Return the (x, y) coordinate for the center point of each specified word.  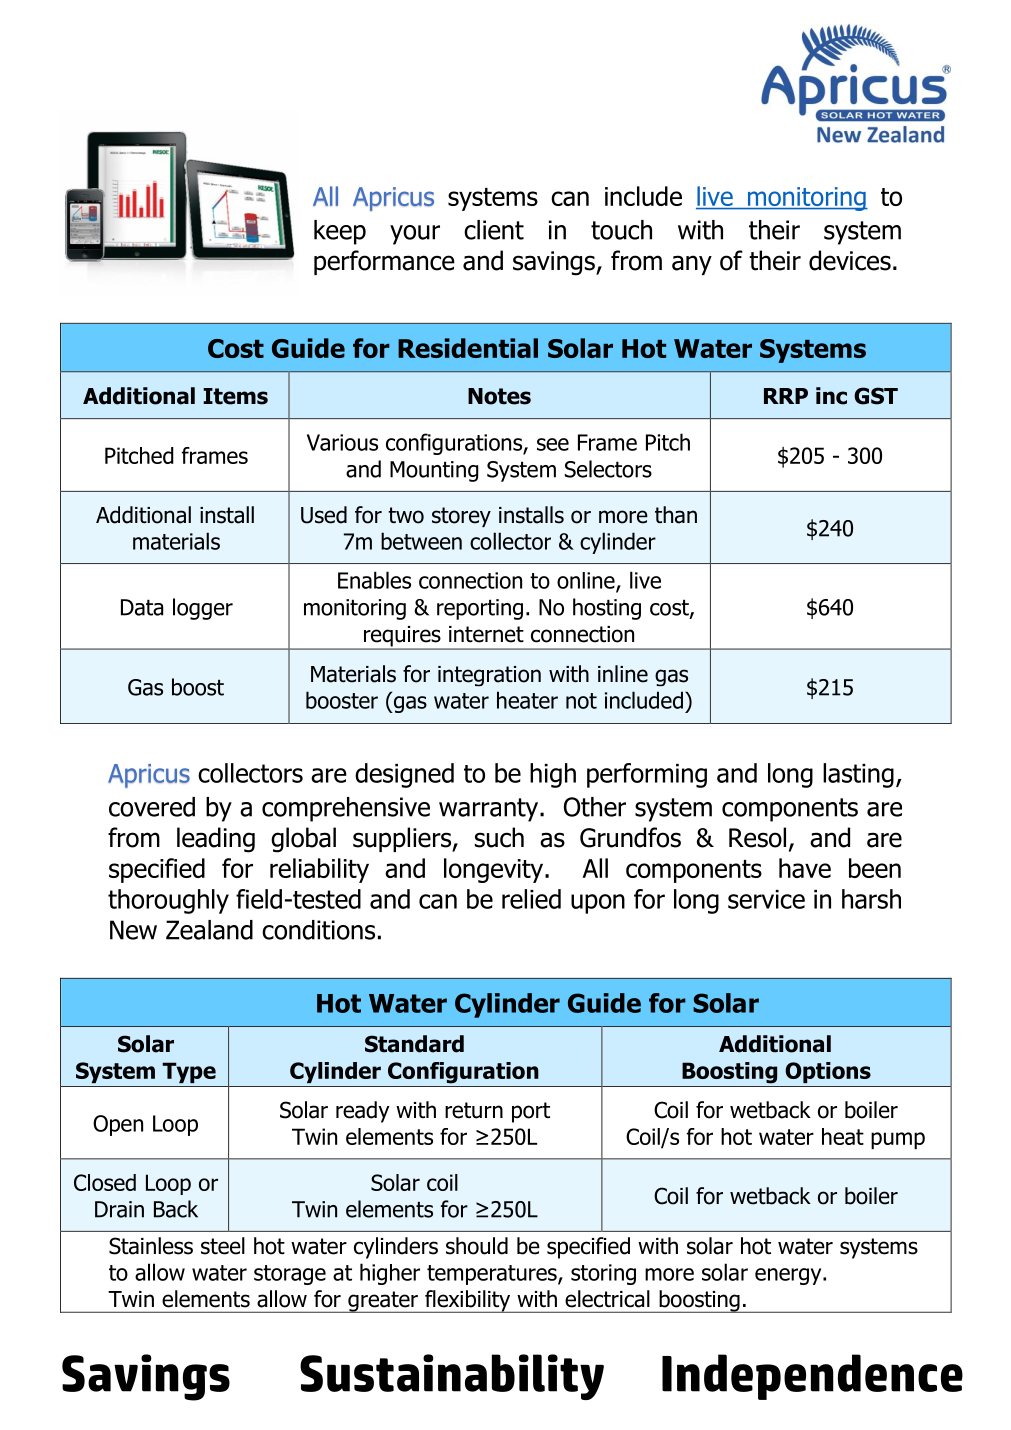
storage (290, 1275)
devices (850, 260)
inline (623, 674)
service (766, 899)
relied (531, 899)
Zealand (209, 930)
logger (203, 609)
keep (340, 232)
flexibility (468, 1301)
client (494, 230)
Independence (812, 1377)
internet (486, 634)
